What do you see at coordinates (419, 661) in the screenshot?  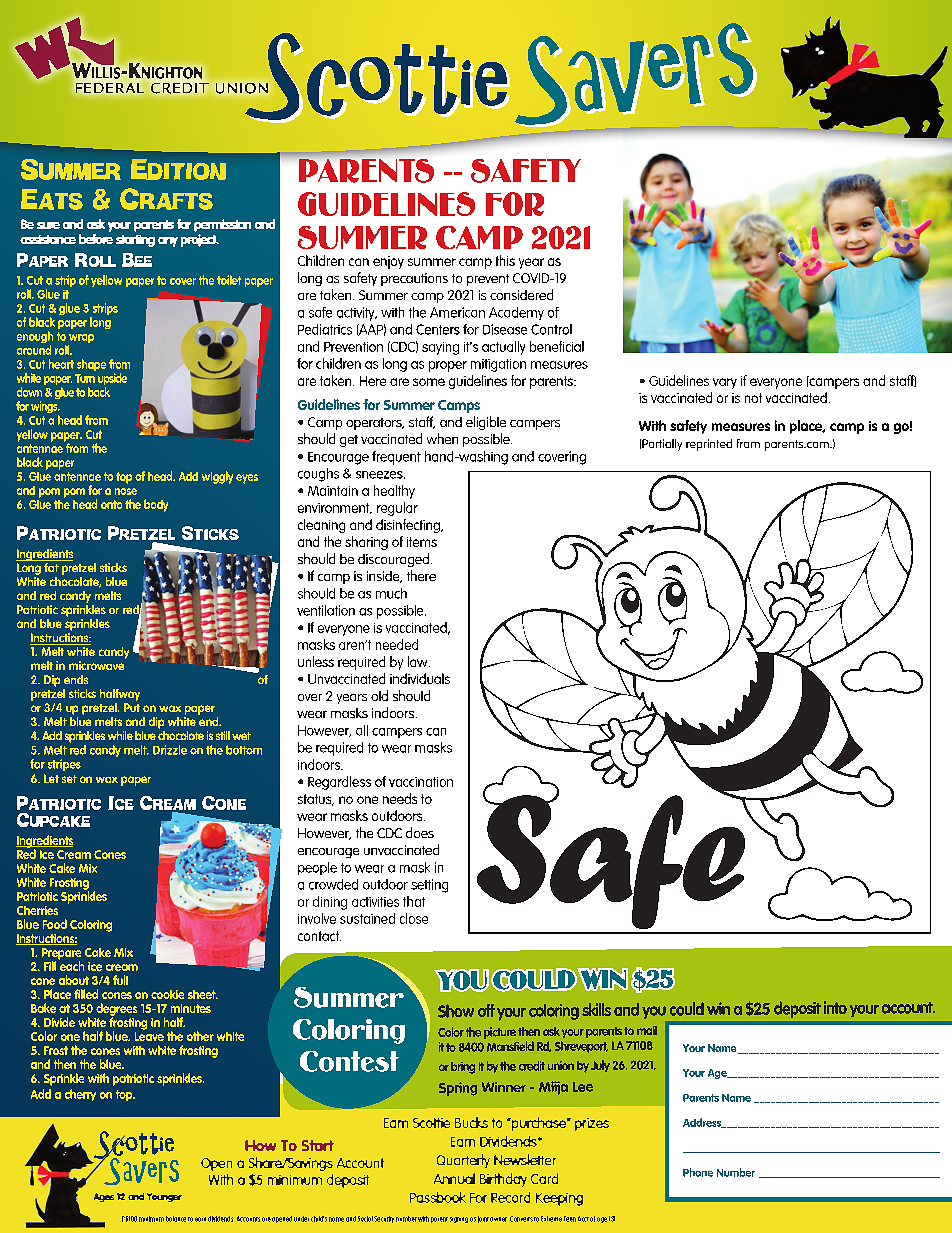 I see `law` at bounding box center [419, 661].
